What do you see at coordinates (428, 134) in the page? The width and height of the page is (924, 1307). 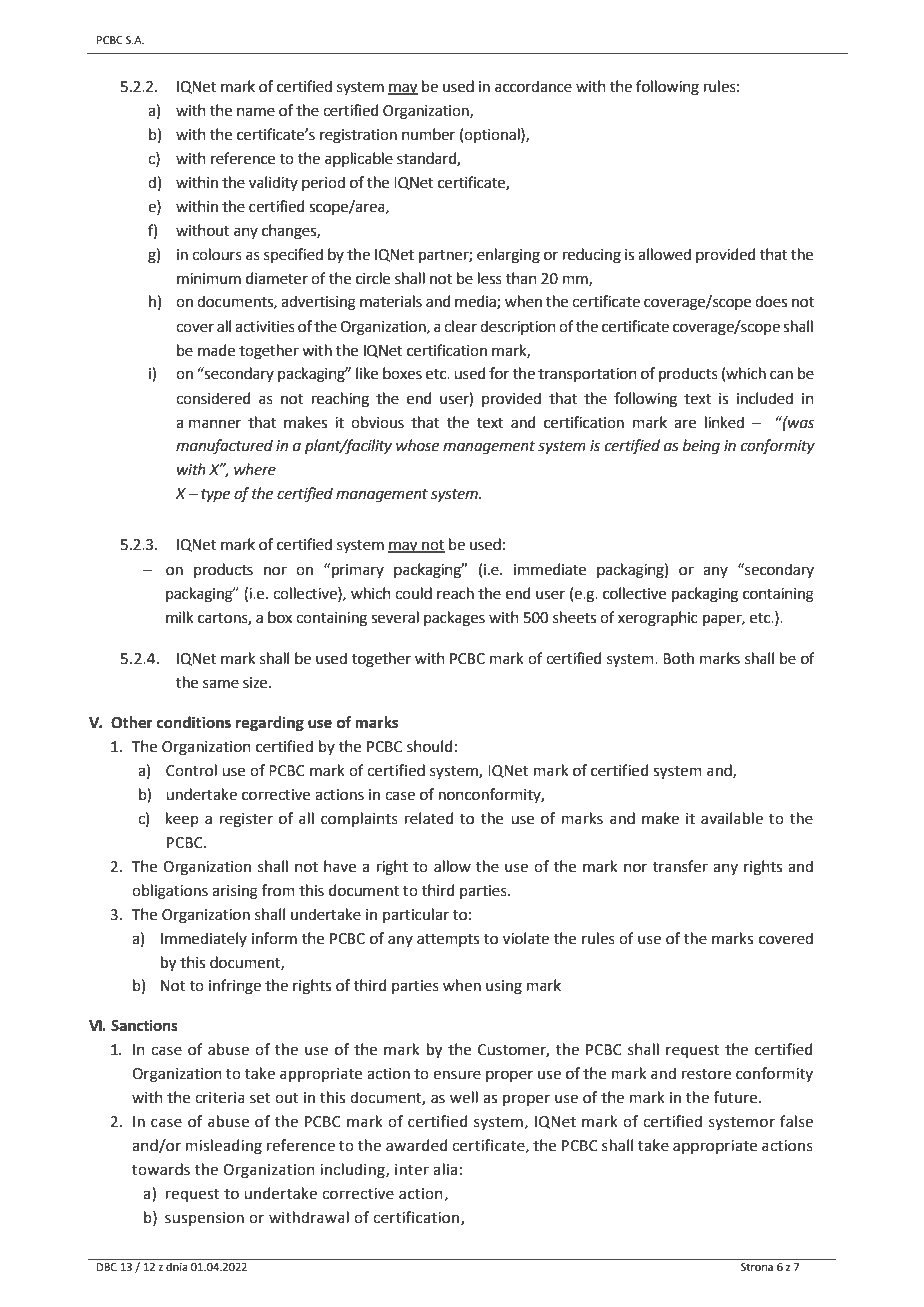 I see `number` at bounding box center [428, 134].
